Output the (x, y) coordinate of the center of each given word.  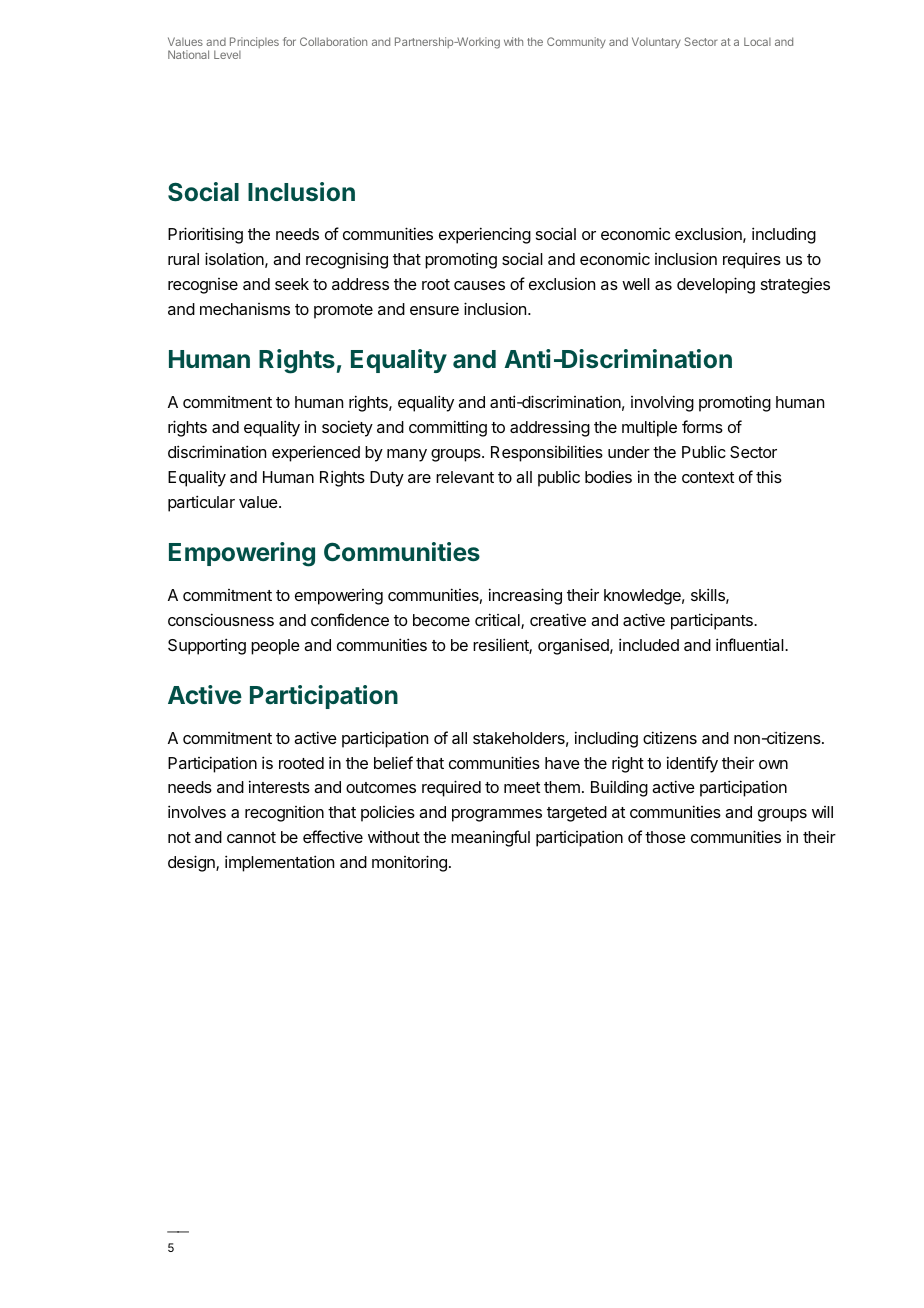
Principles (254, 42)
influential (751, 644)
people (275, 647)
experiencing (485, 235)
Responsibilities (547, 453)
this (769, 476)
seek (292, 284)
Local (757, 41)
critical (498, 621)
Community (576, 42)
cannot (251, 837)
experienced (316, 453)
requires (752, 260)
